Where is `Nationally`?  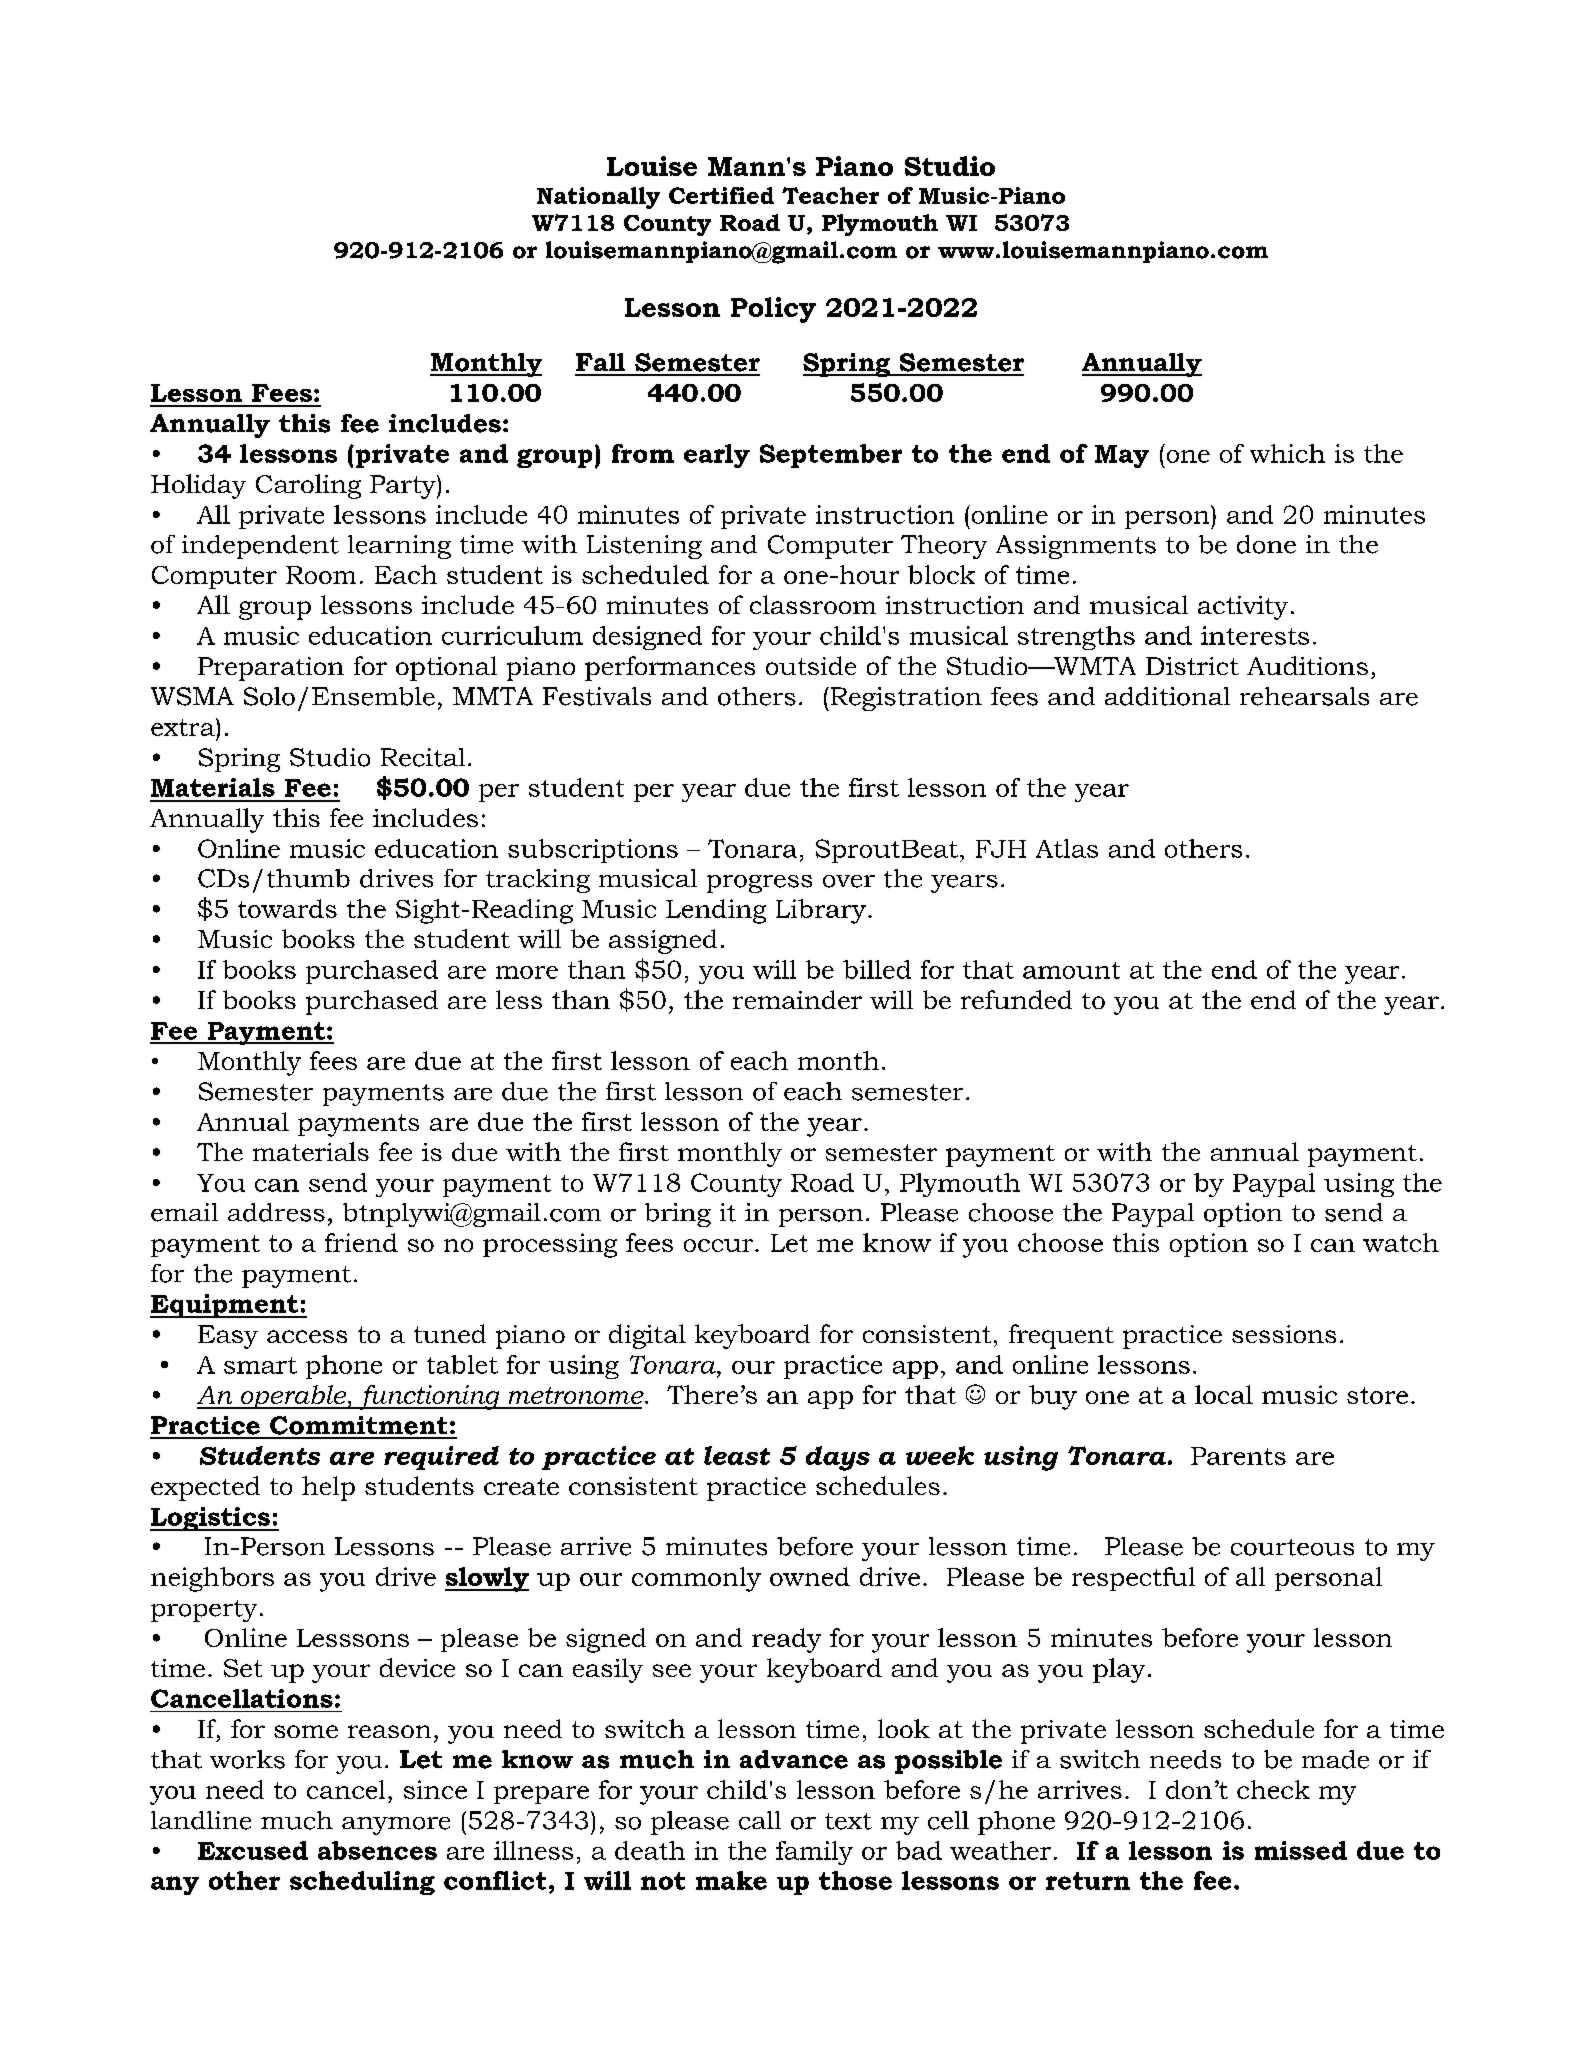 Nationally is located at coordinates (598, 198).
